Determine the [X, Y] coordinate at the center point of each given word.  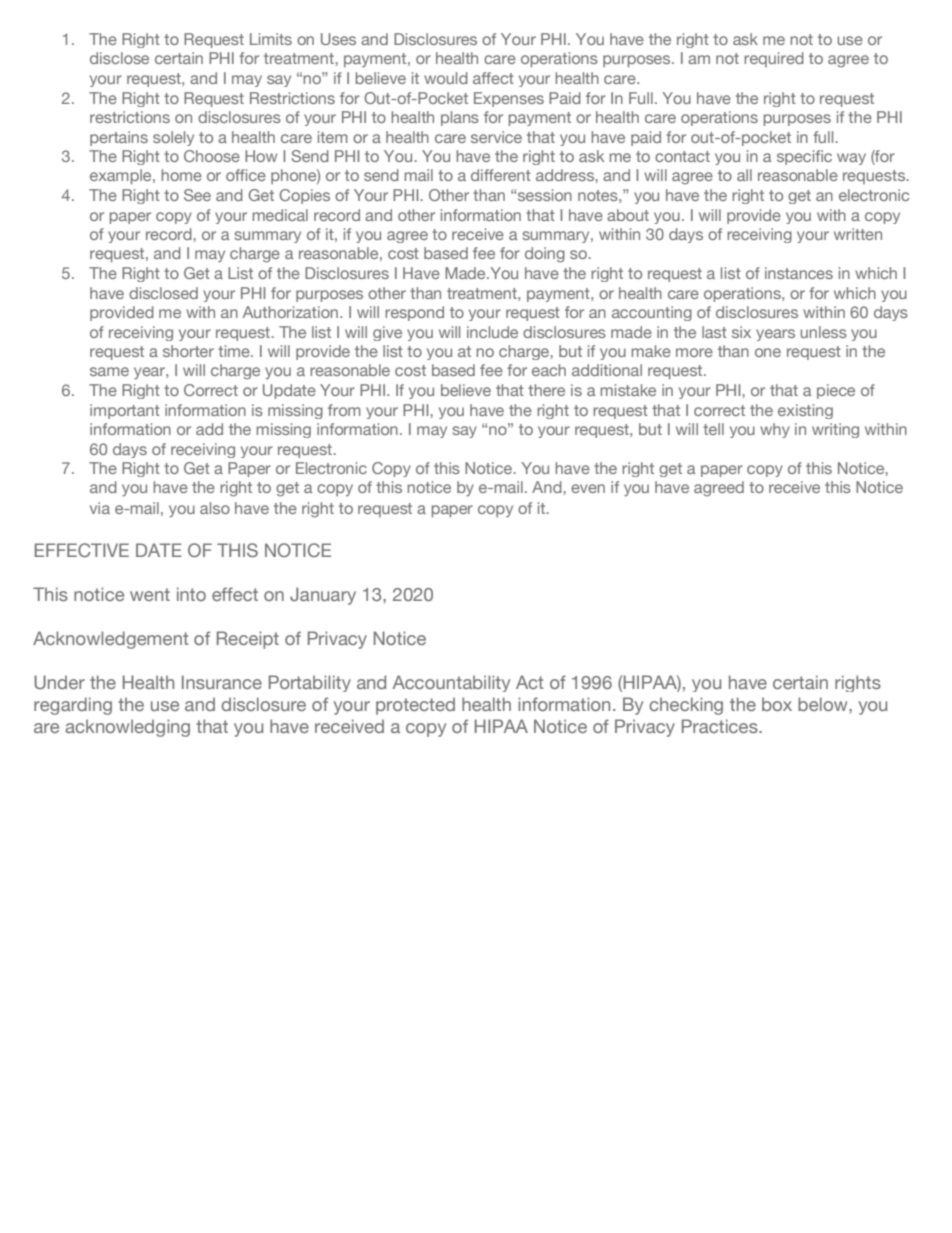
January [323, 596]
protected [415, 706]
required [774, 59]
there [546, 390]
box [777, 704]
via [100, 508]
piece [836, 391]
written [858, 234]
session [545, 195]
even [588, 488]
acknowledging [127, 728]
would [446, 78]
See [197, 195]
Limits [271, 39]
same [109, 371]
